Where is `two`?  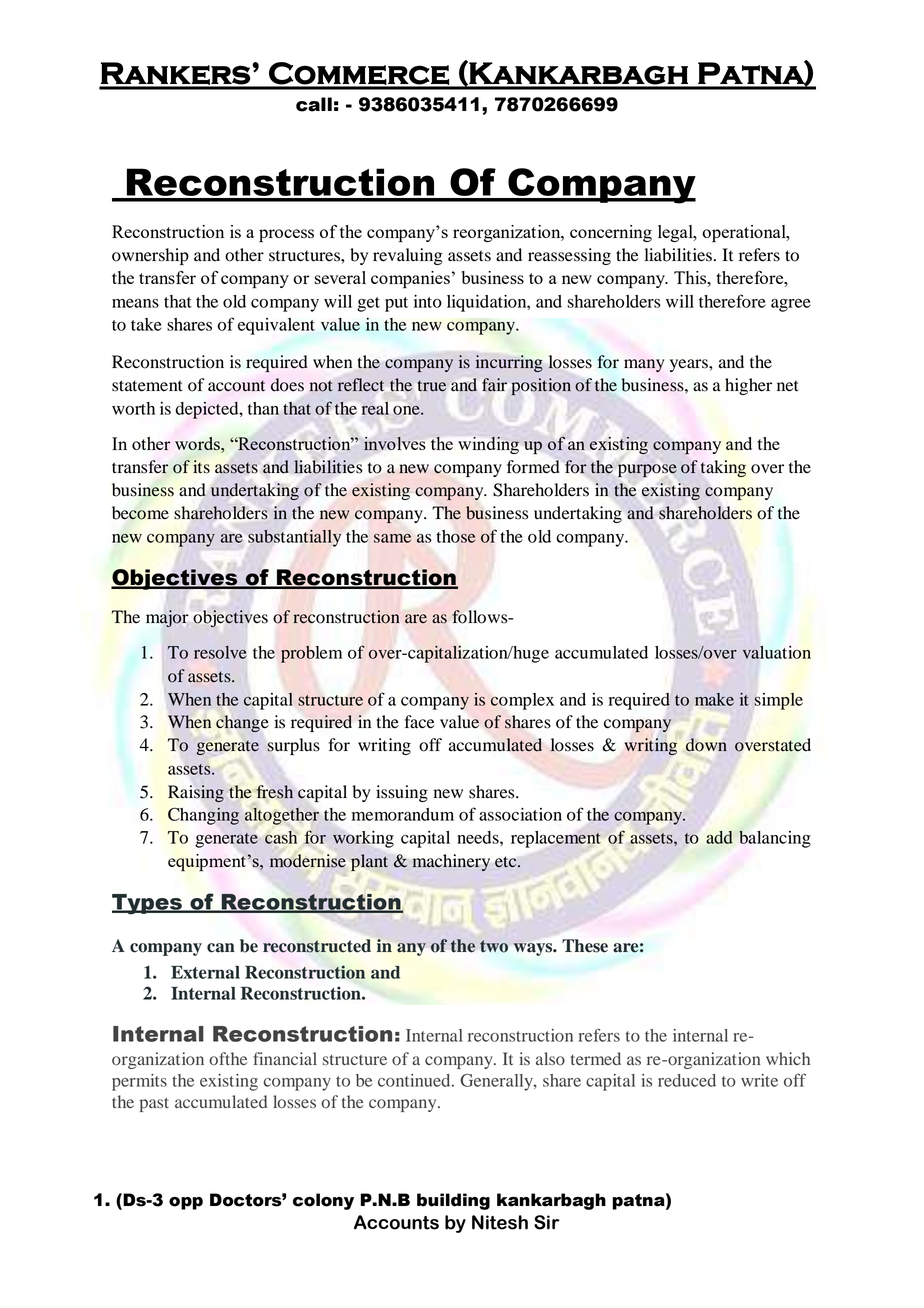 two is located at coordinates (494, 946).
